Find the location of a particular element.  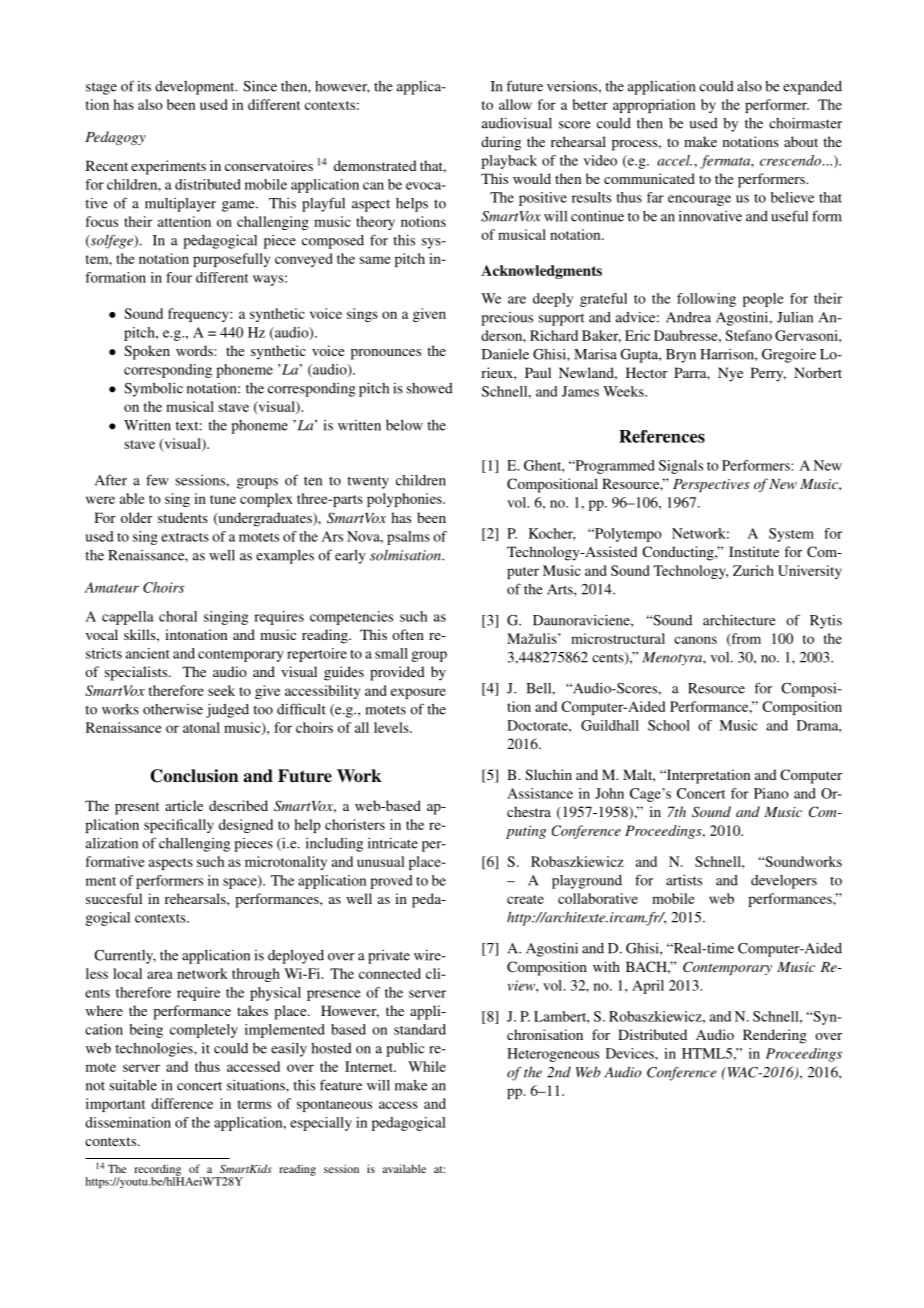

architecture is located at coordinates (739, 620).
